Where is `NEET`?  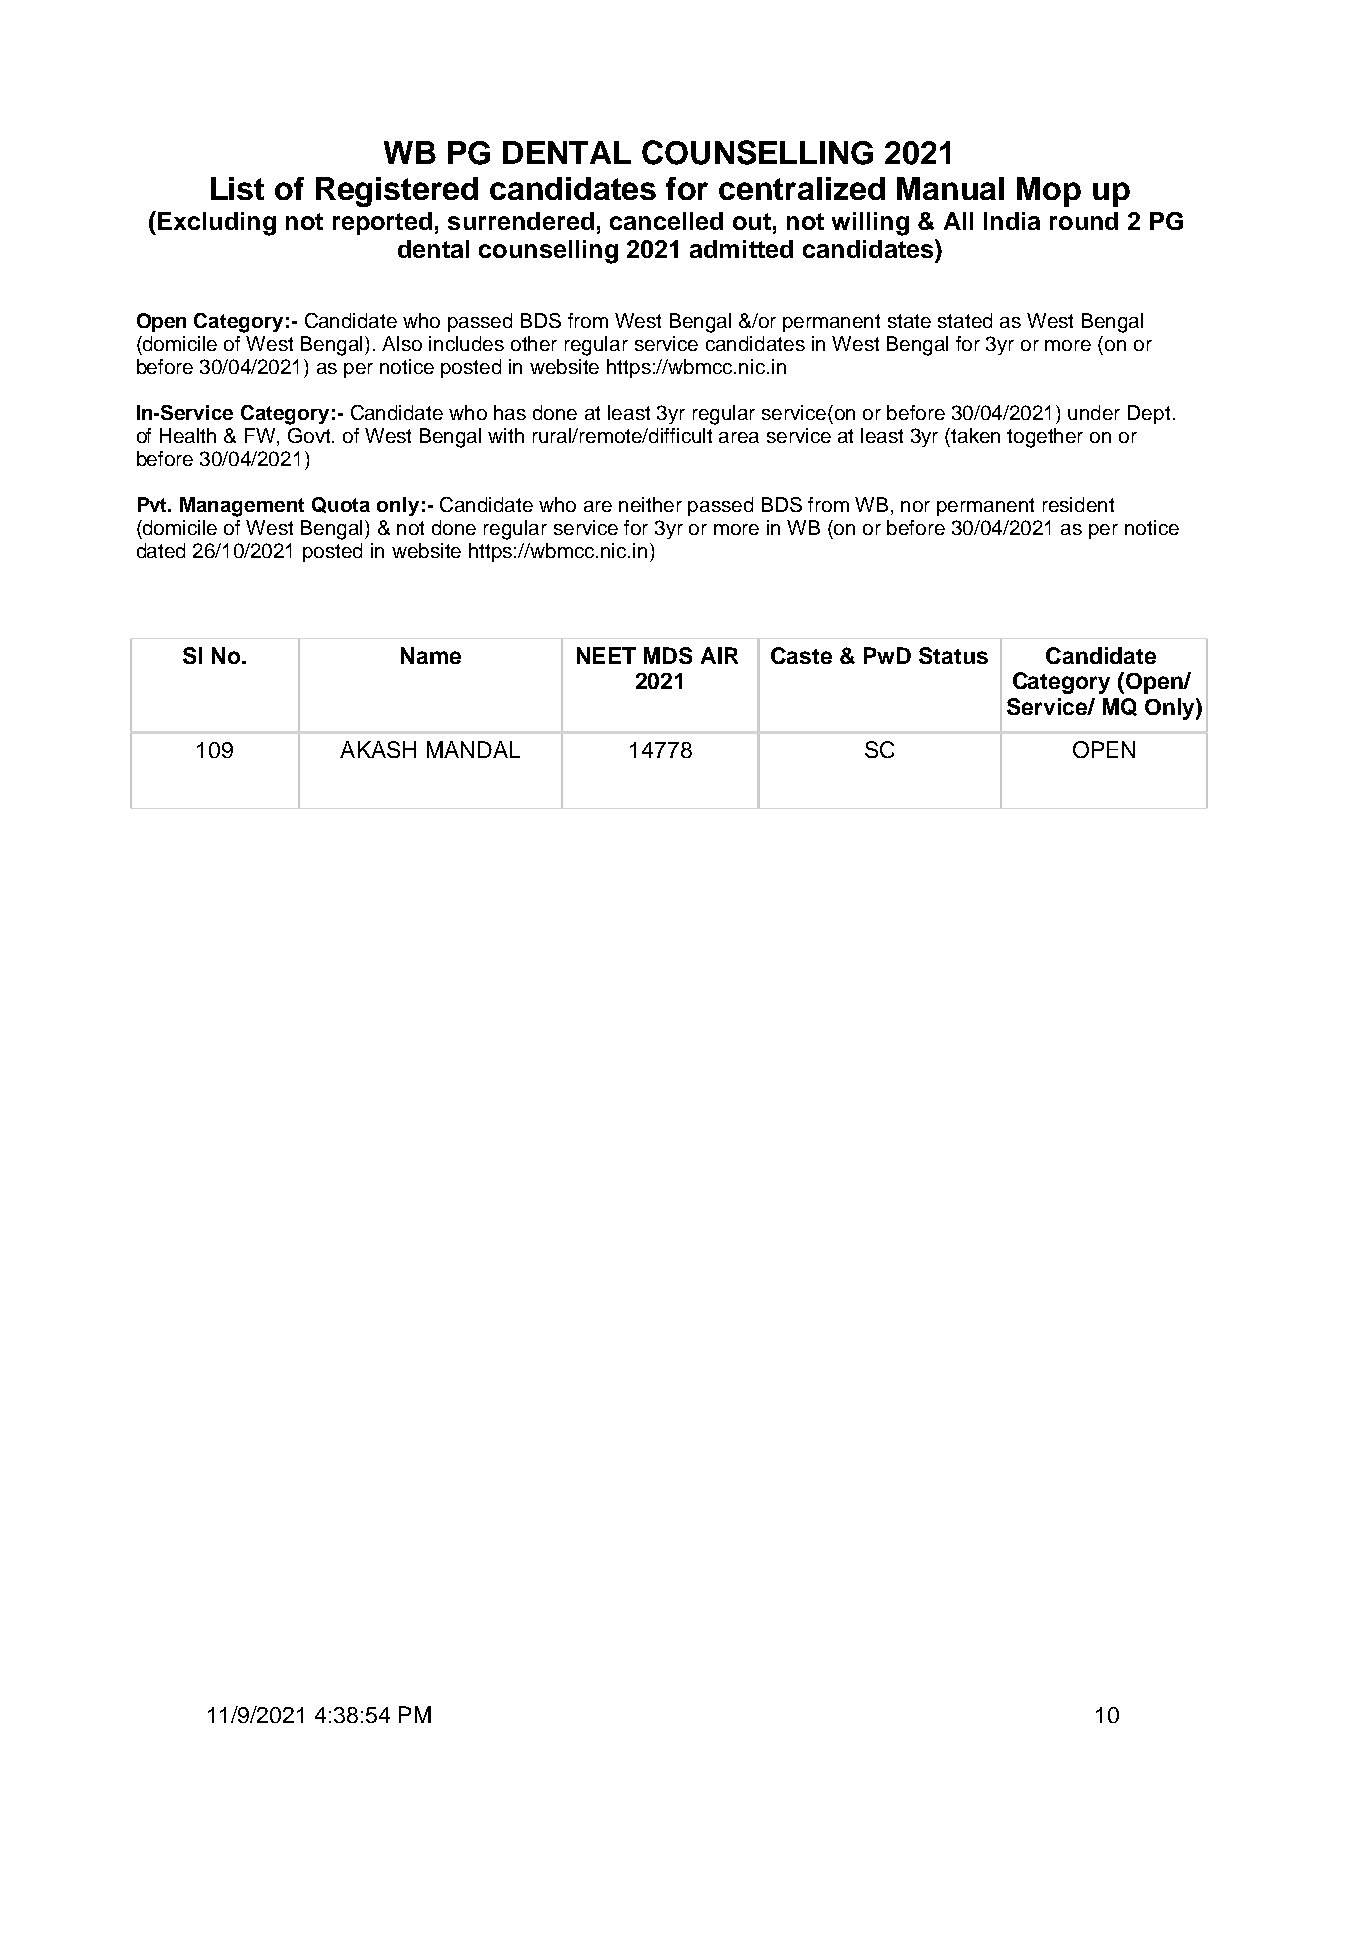
NEET is located at coordinates (606, 655).
